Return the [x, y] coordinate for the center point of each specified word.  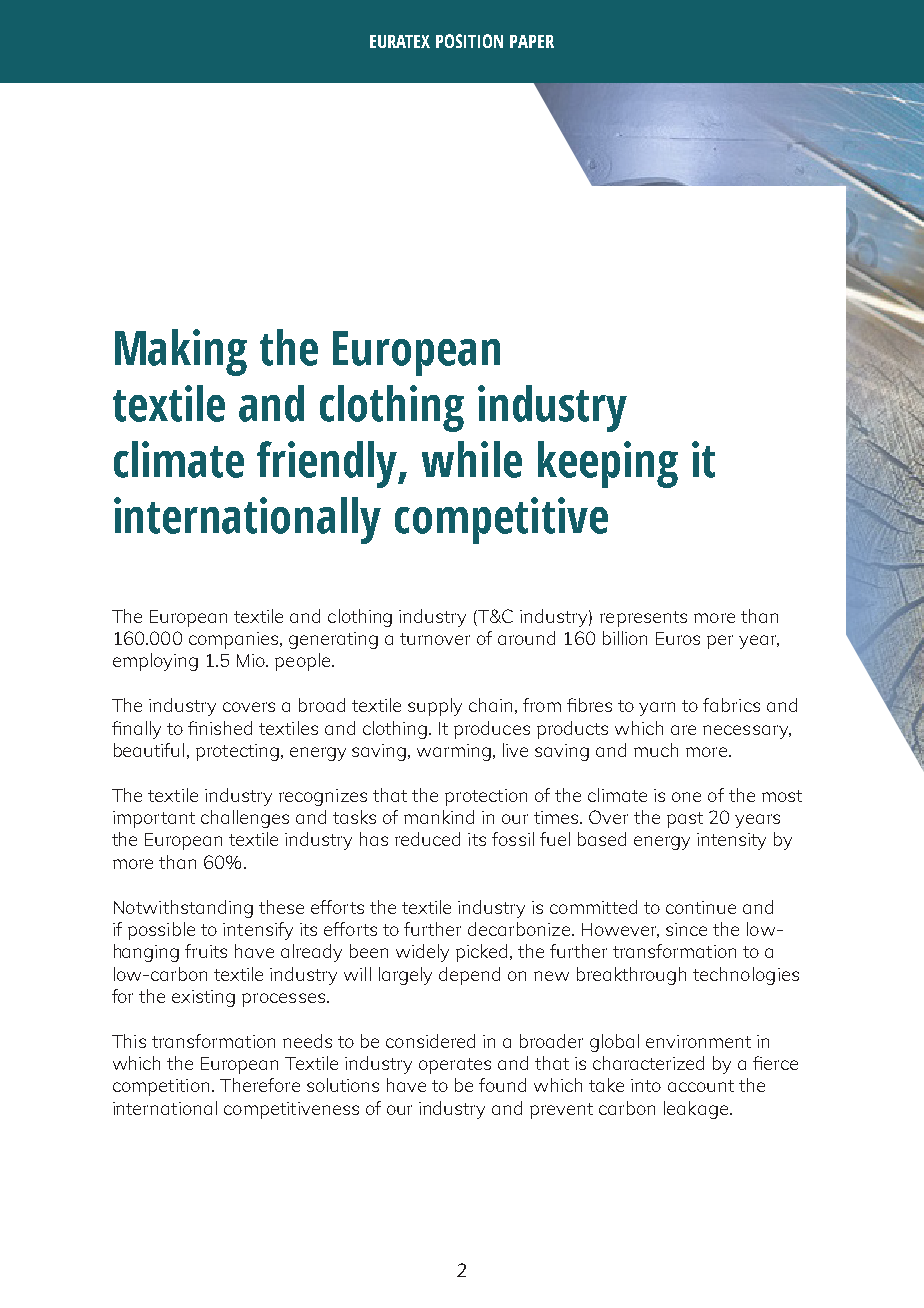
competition [161, 1087]
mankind [439, 817]
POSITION [469, 41]
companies [235, 640]
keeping [608, 464]
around [526, 638]
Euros [678, 638]
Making [181, 352]
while [472, 459]
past [685, 820]
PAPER [532, 41]
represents [643, 619]
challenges [245, 819]
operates [455, 1066]
